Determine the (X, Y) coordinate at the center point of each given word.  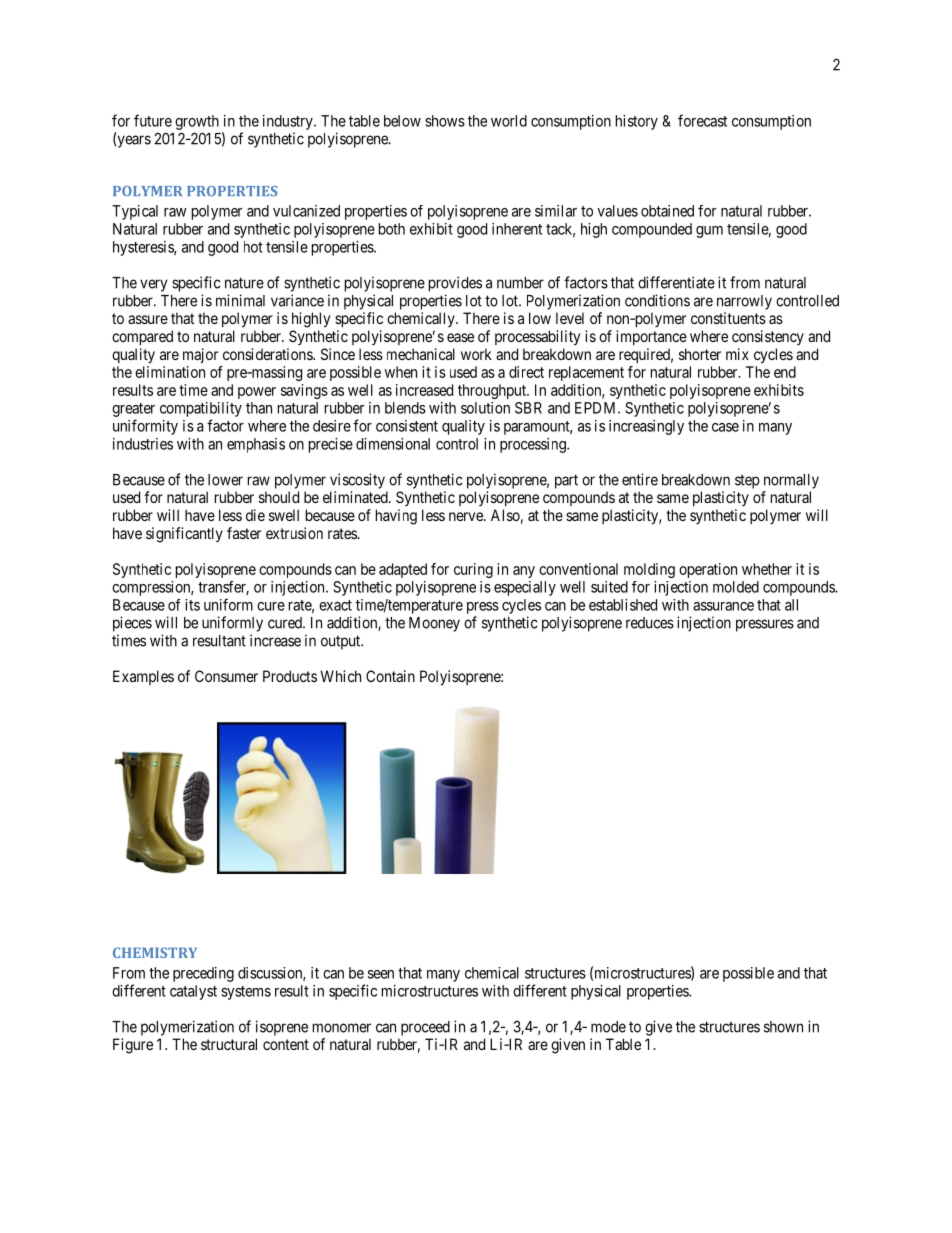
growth (197, 122)
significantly (184, 535)
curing (473, 570)
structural (229, 1044)
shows (445, 121)
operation (708, 570)
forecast (702, 120)
